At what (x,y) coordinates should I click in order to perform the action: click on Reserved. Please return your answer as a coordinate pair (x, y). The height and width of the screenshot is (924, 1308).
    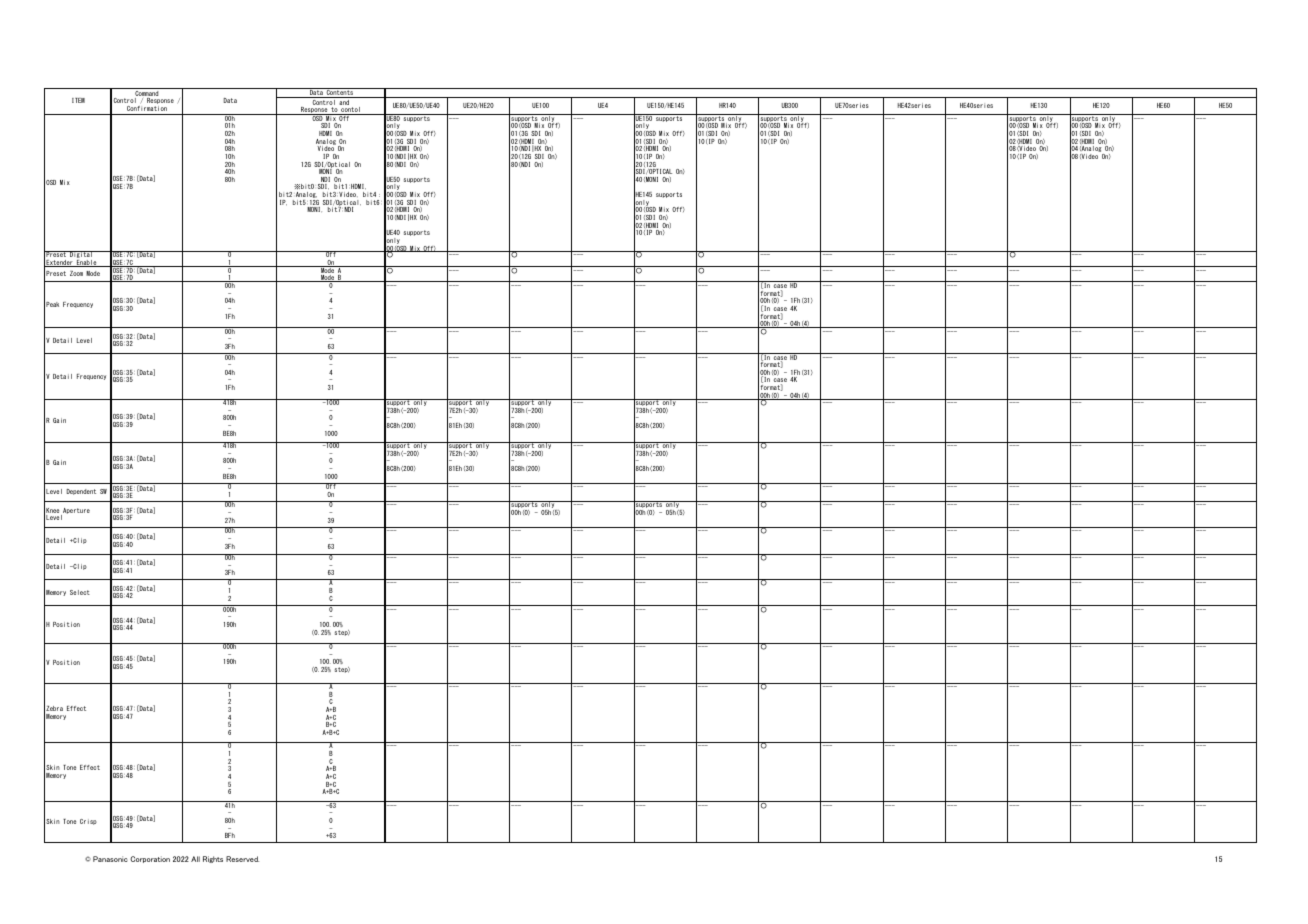
    Looking at the image, I should click on (242, 859).
